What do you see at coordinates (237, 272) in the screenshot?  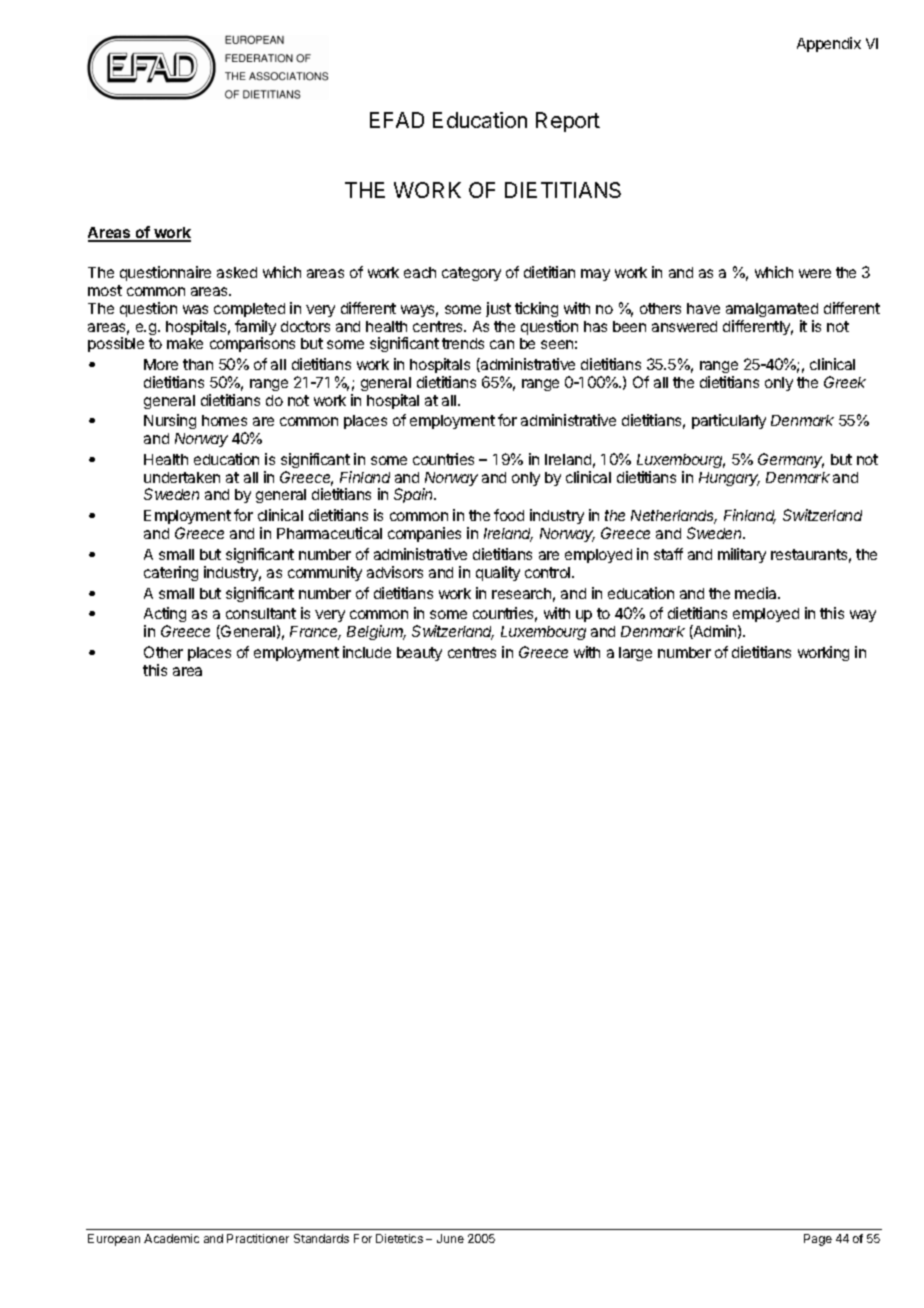 I see `asked` at bounding box center [237, 272].
